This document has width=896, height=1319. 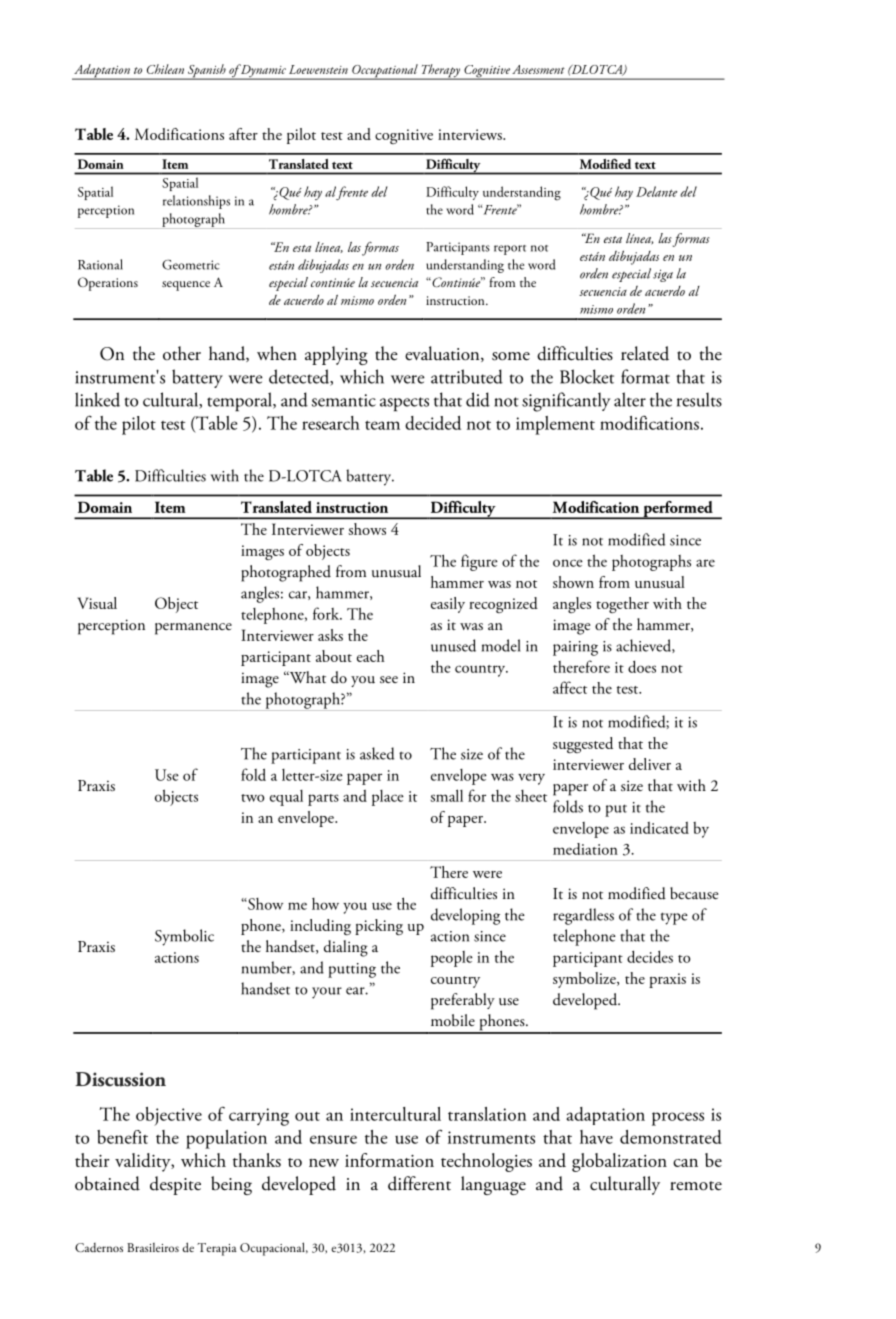 I want to click on despite, so click(x=175, y=1185).
